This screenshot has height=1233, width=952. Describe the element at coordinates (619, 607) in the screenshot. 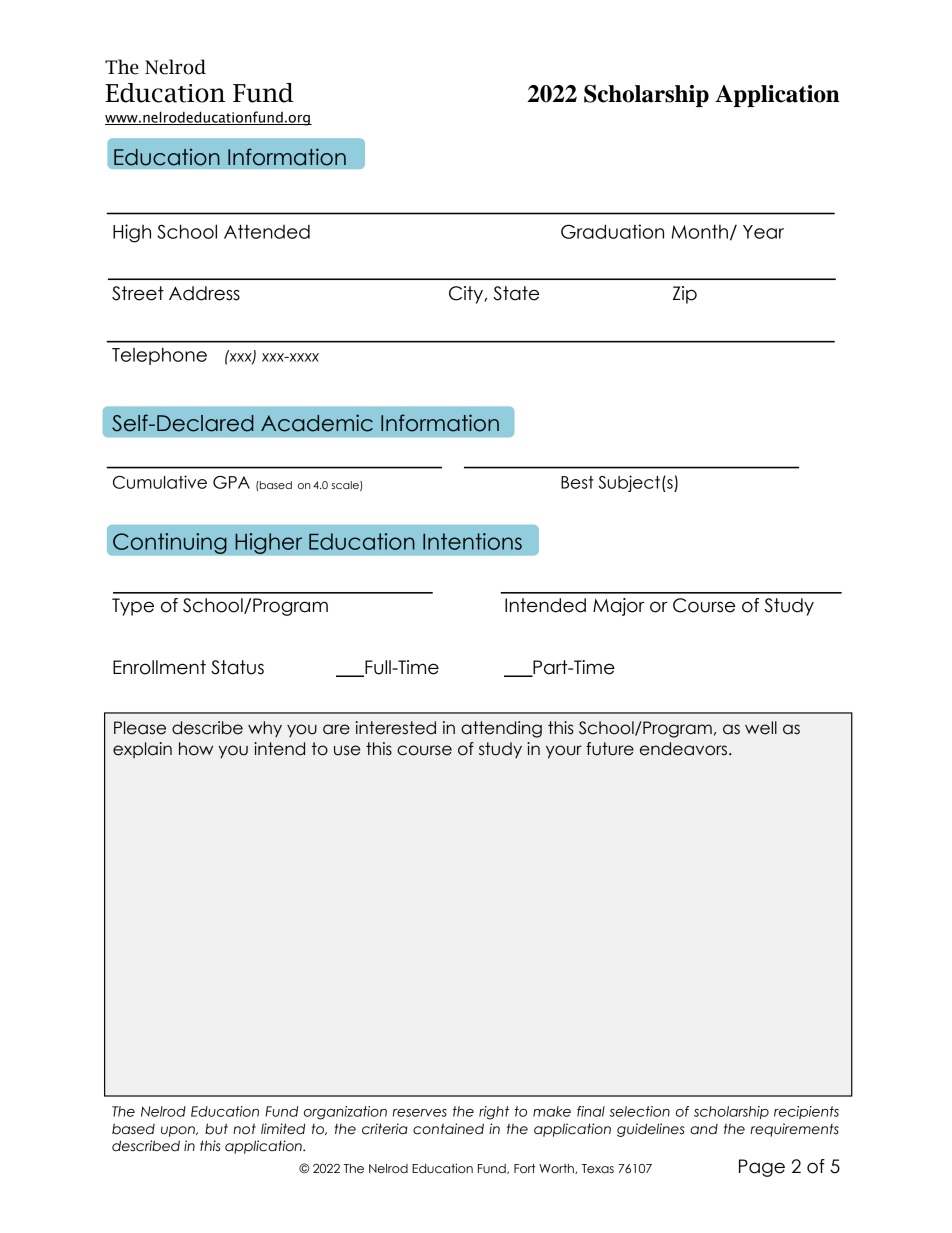

I see `Major` at that location.
